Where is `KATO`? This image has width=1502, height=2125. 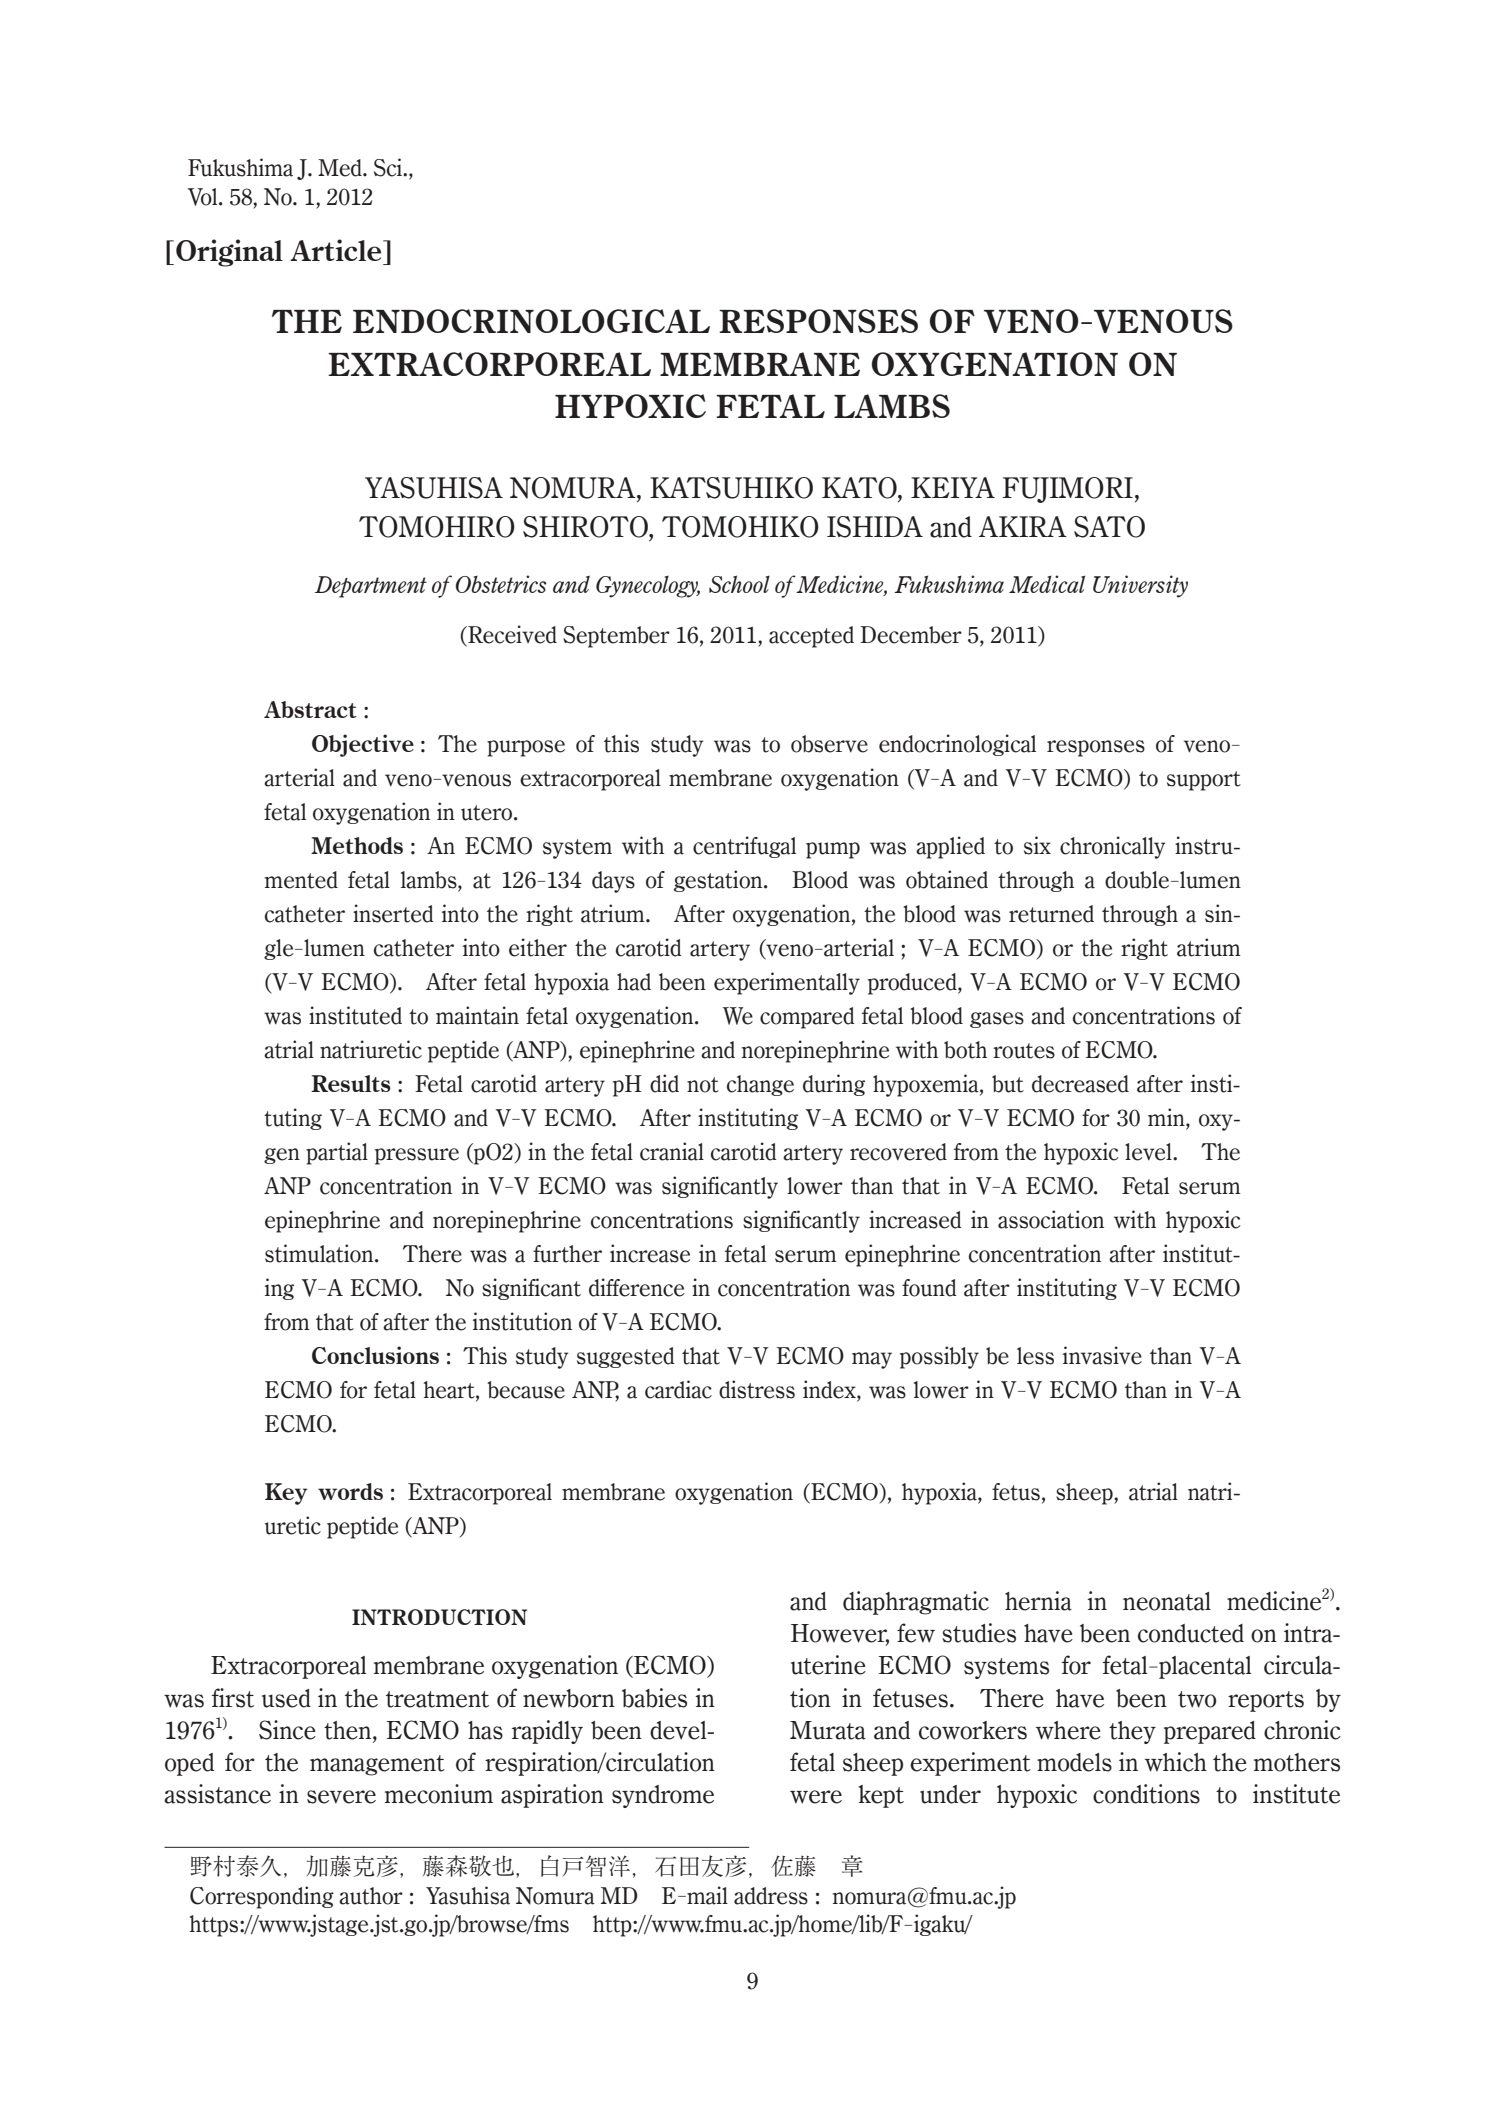
KATO is located at coordinates (860, 489).
